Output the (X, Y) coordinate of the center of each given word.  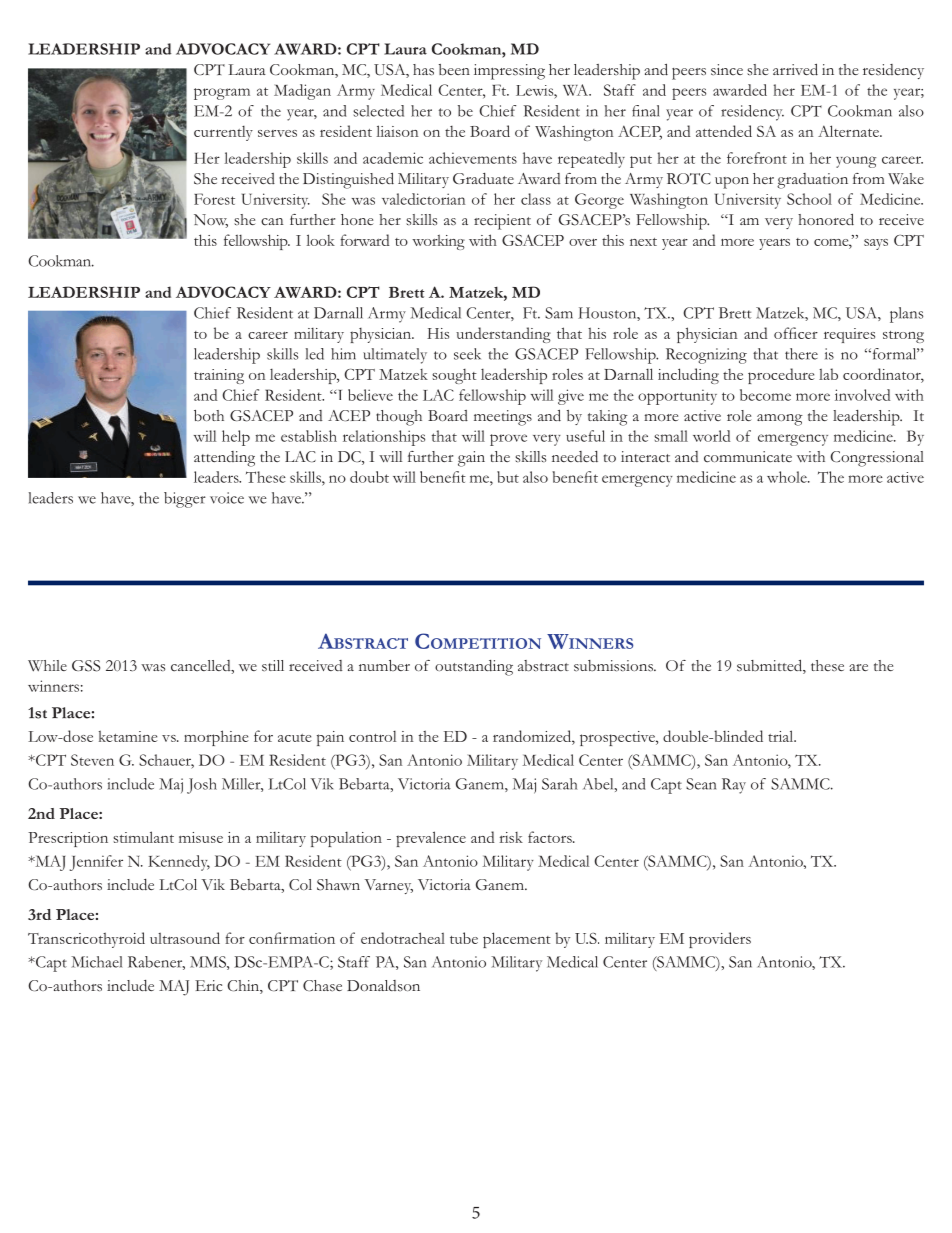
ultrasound (185, 938)
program (222, 94)
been (454, 69)
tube (464, 938)
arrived (795, 70)
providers (720, 940)
